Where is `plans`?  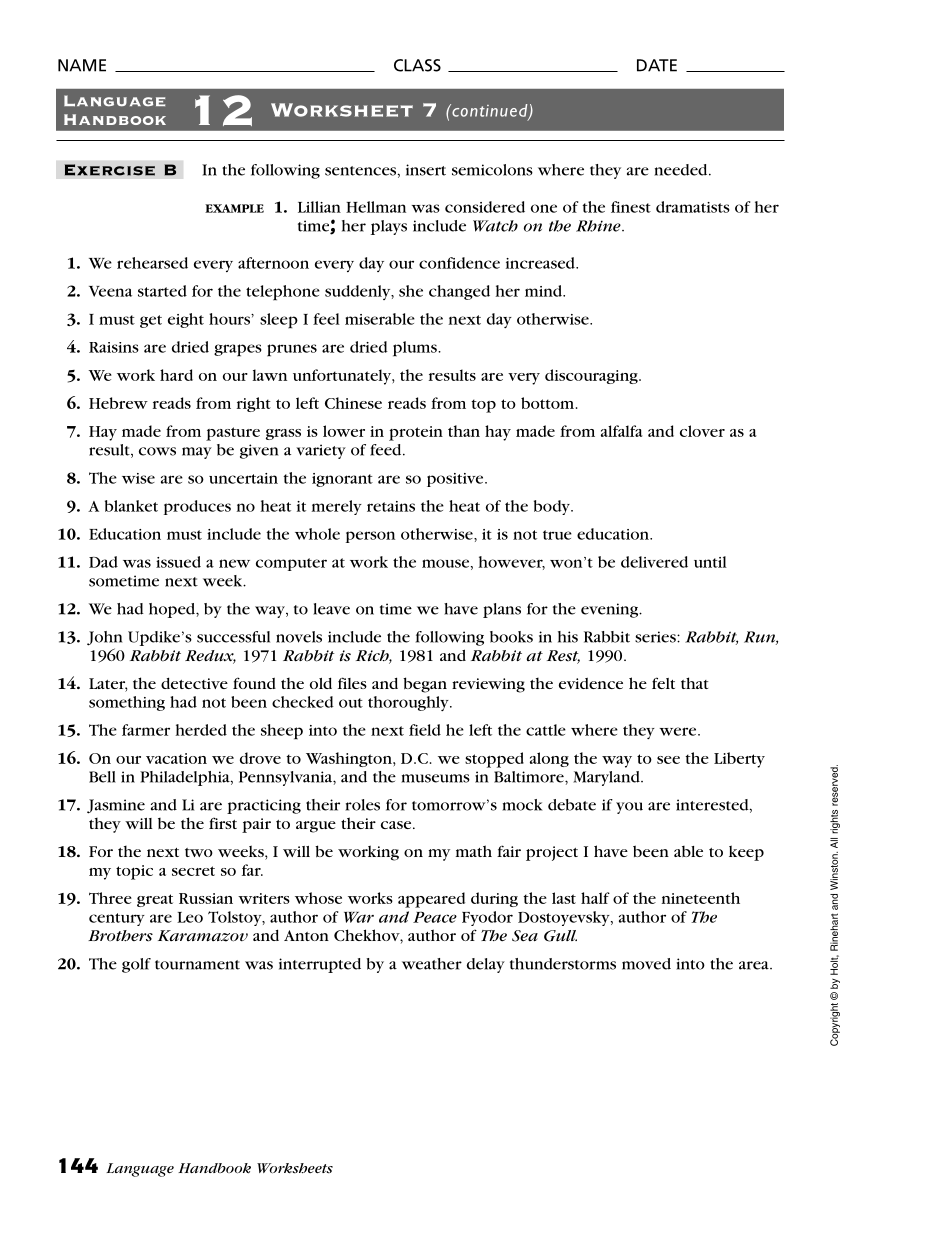
plans is located at coordinates (502, 610).
